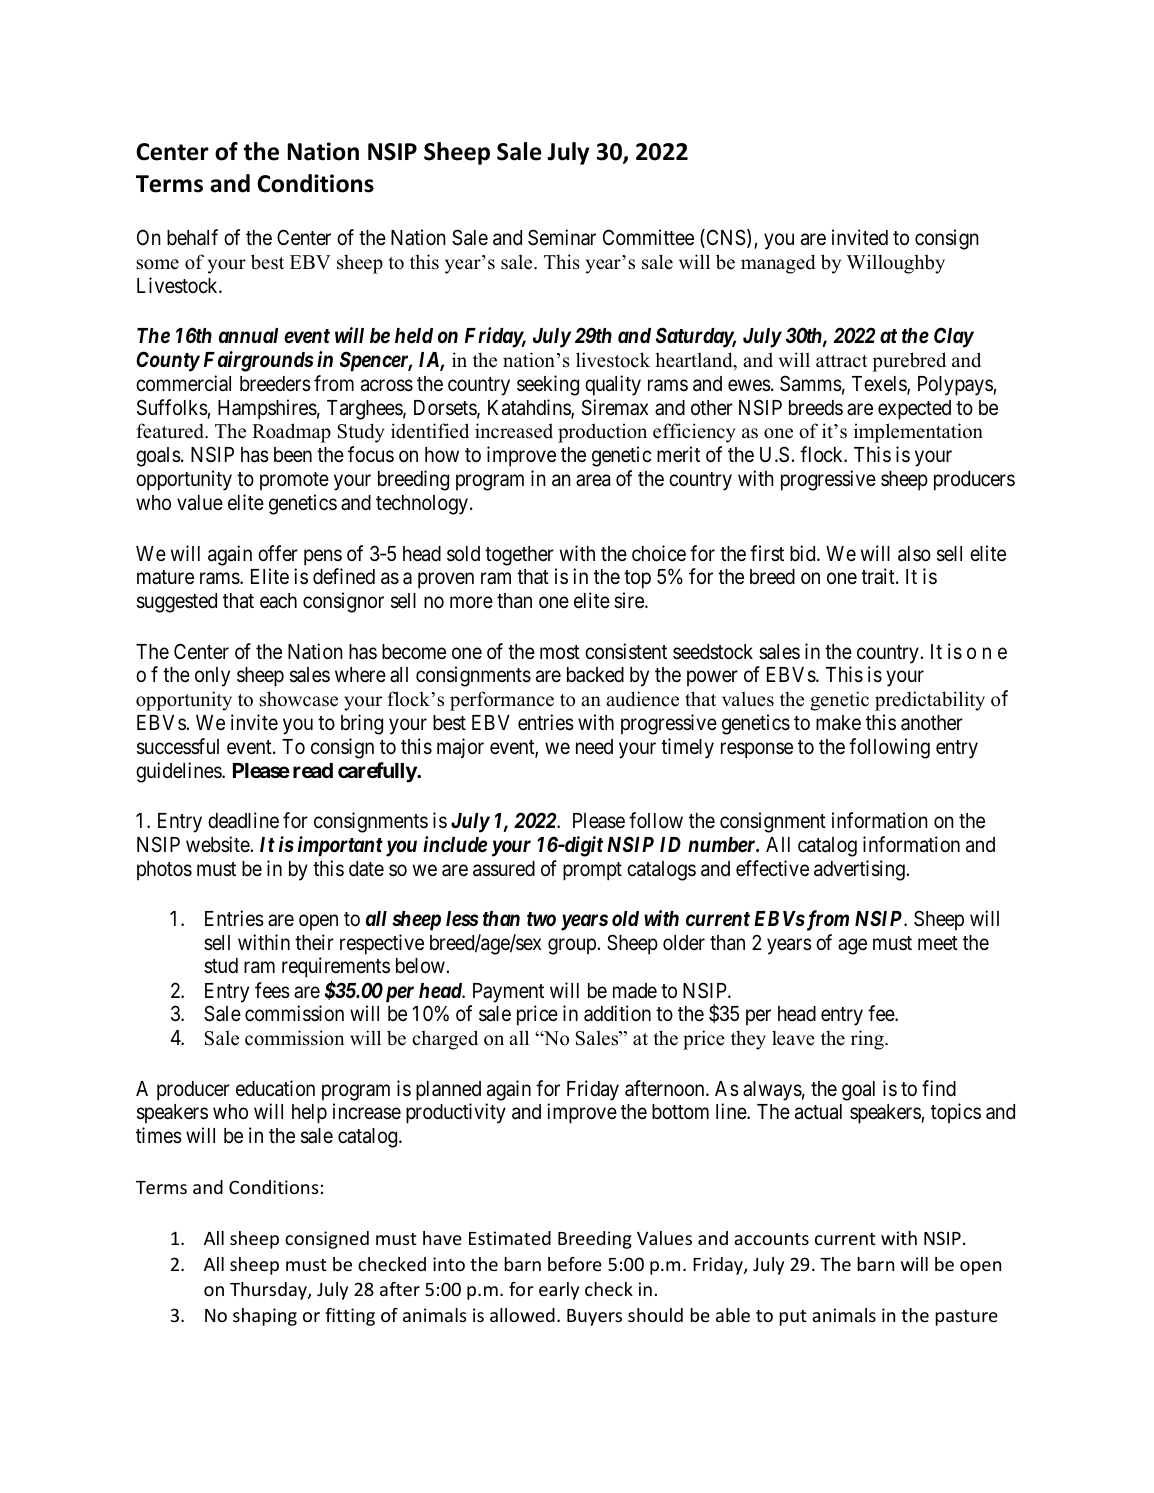  I want to click on also, so click(914, 554).
